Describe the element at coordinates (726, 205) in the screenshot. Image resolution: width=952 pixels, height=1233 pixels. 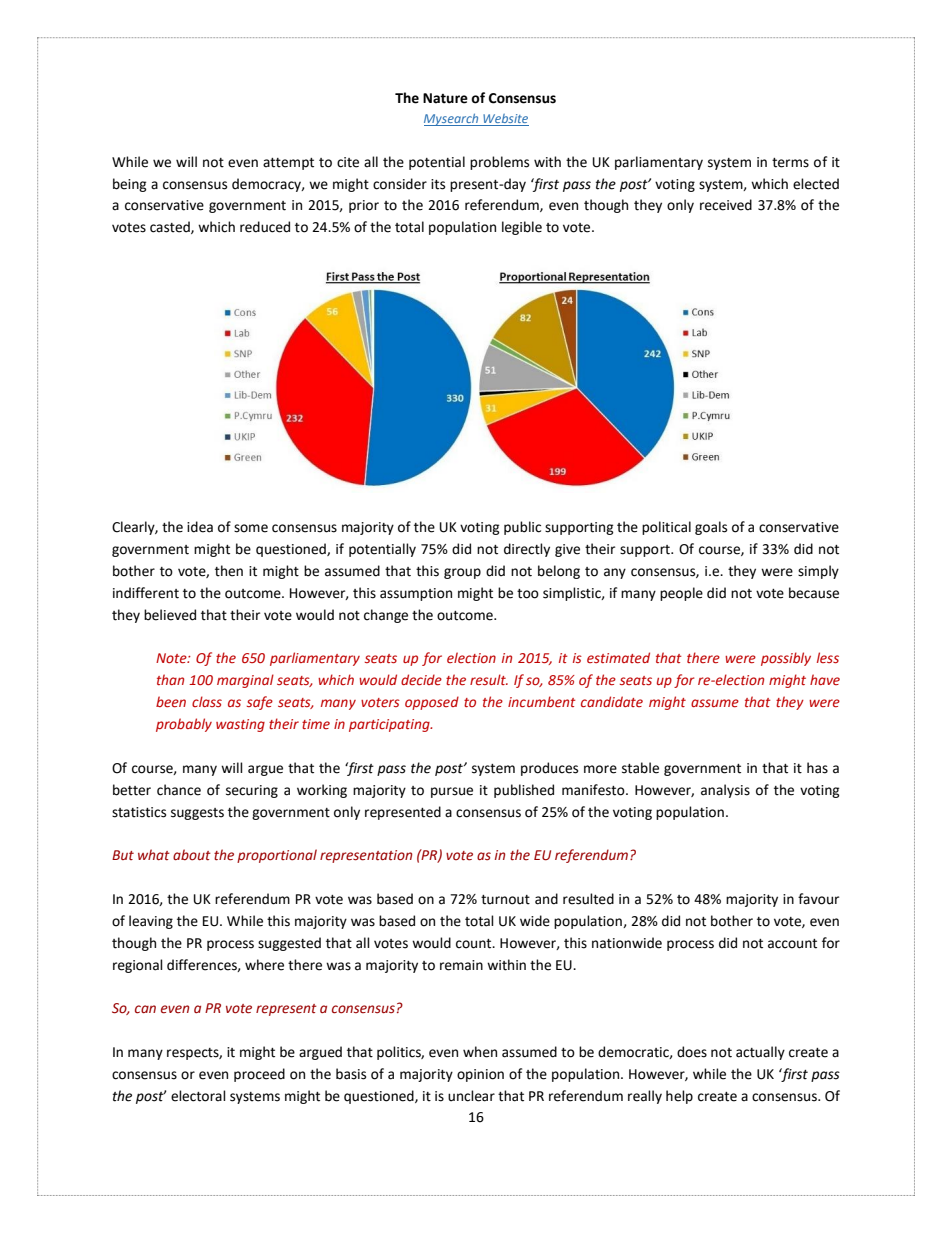
I see `received` at that location.
